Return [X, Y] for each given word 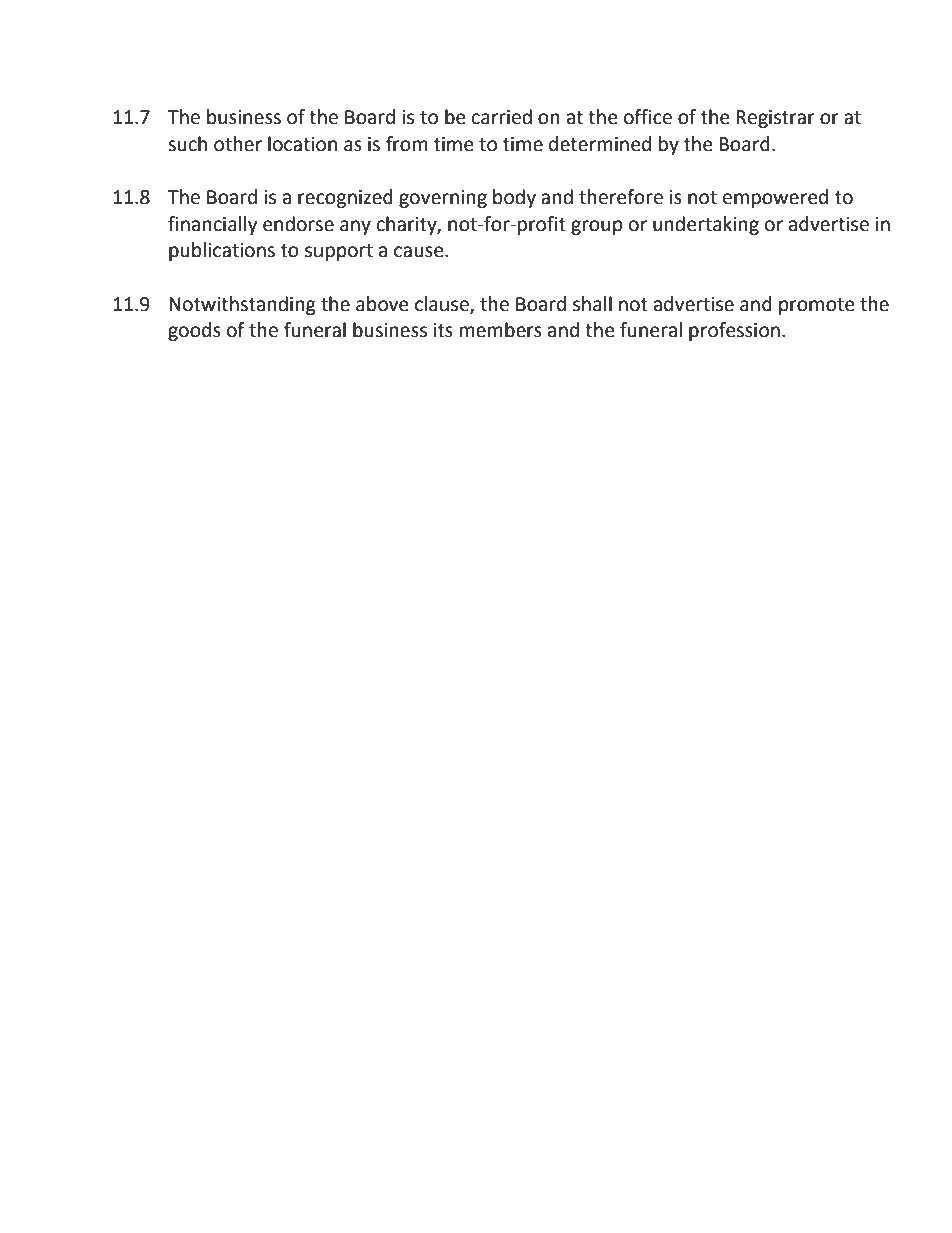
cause [420, 252]
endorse [298, 224]
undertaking [706, 225]
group [597, 227]
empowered [775, 198]
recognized [345, 198]
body [514, 198]
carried [502, 117]
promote [817, 306]
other [238, 144]
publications [222, 251]
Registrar [775, 119]
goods [194, 331]
